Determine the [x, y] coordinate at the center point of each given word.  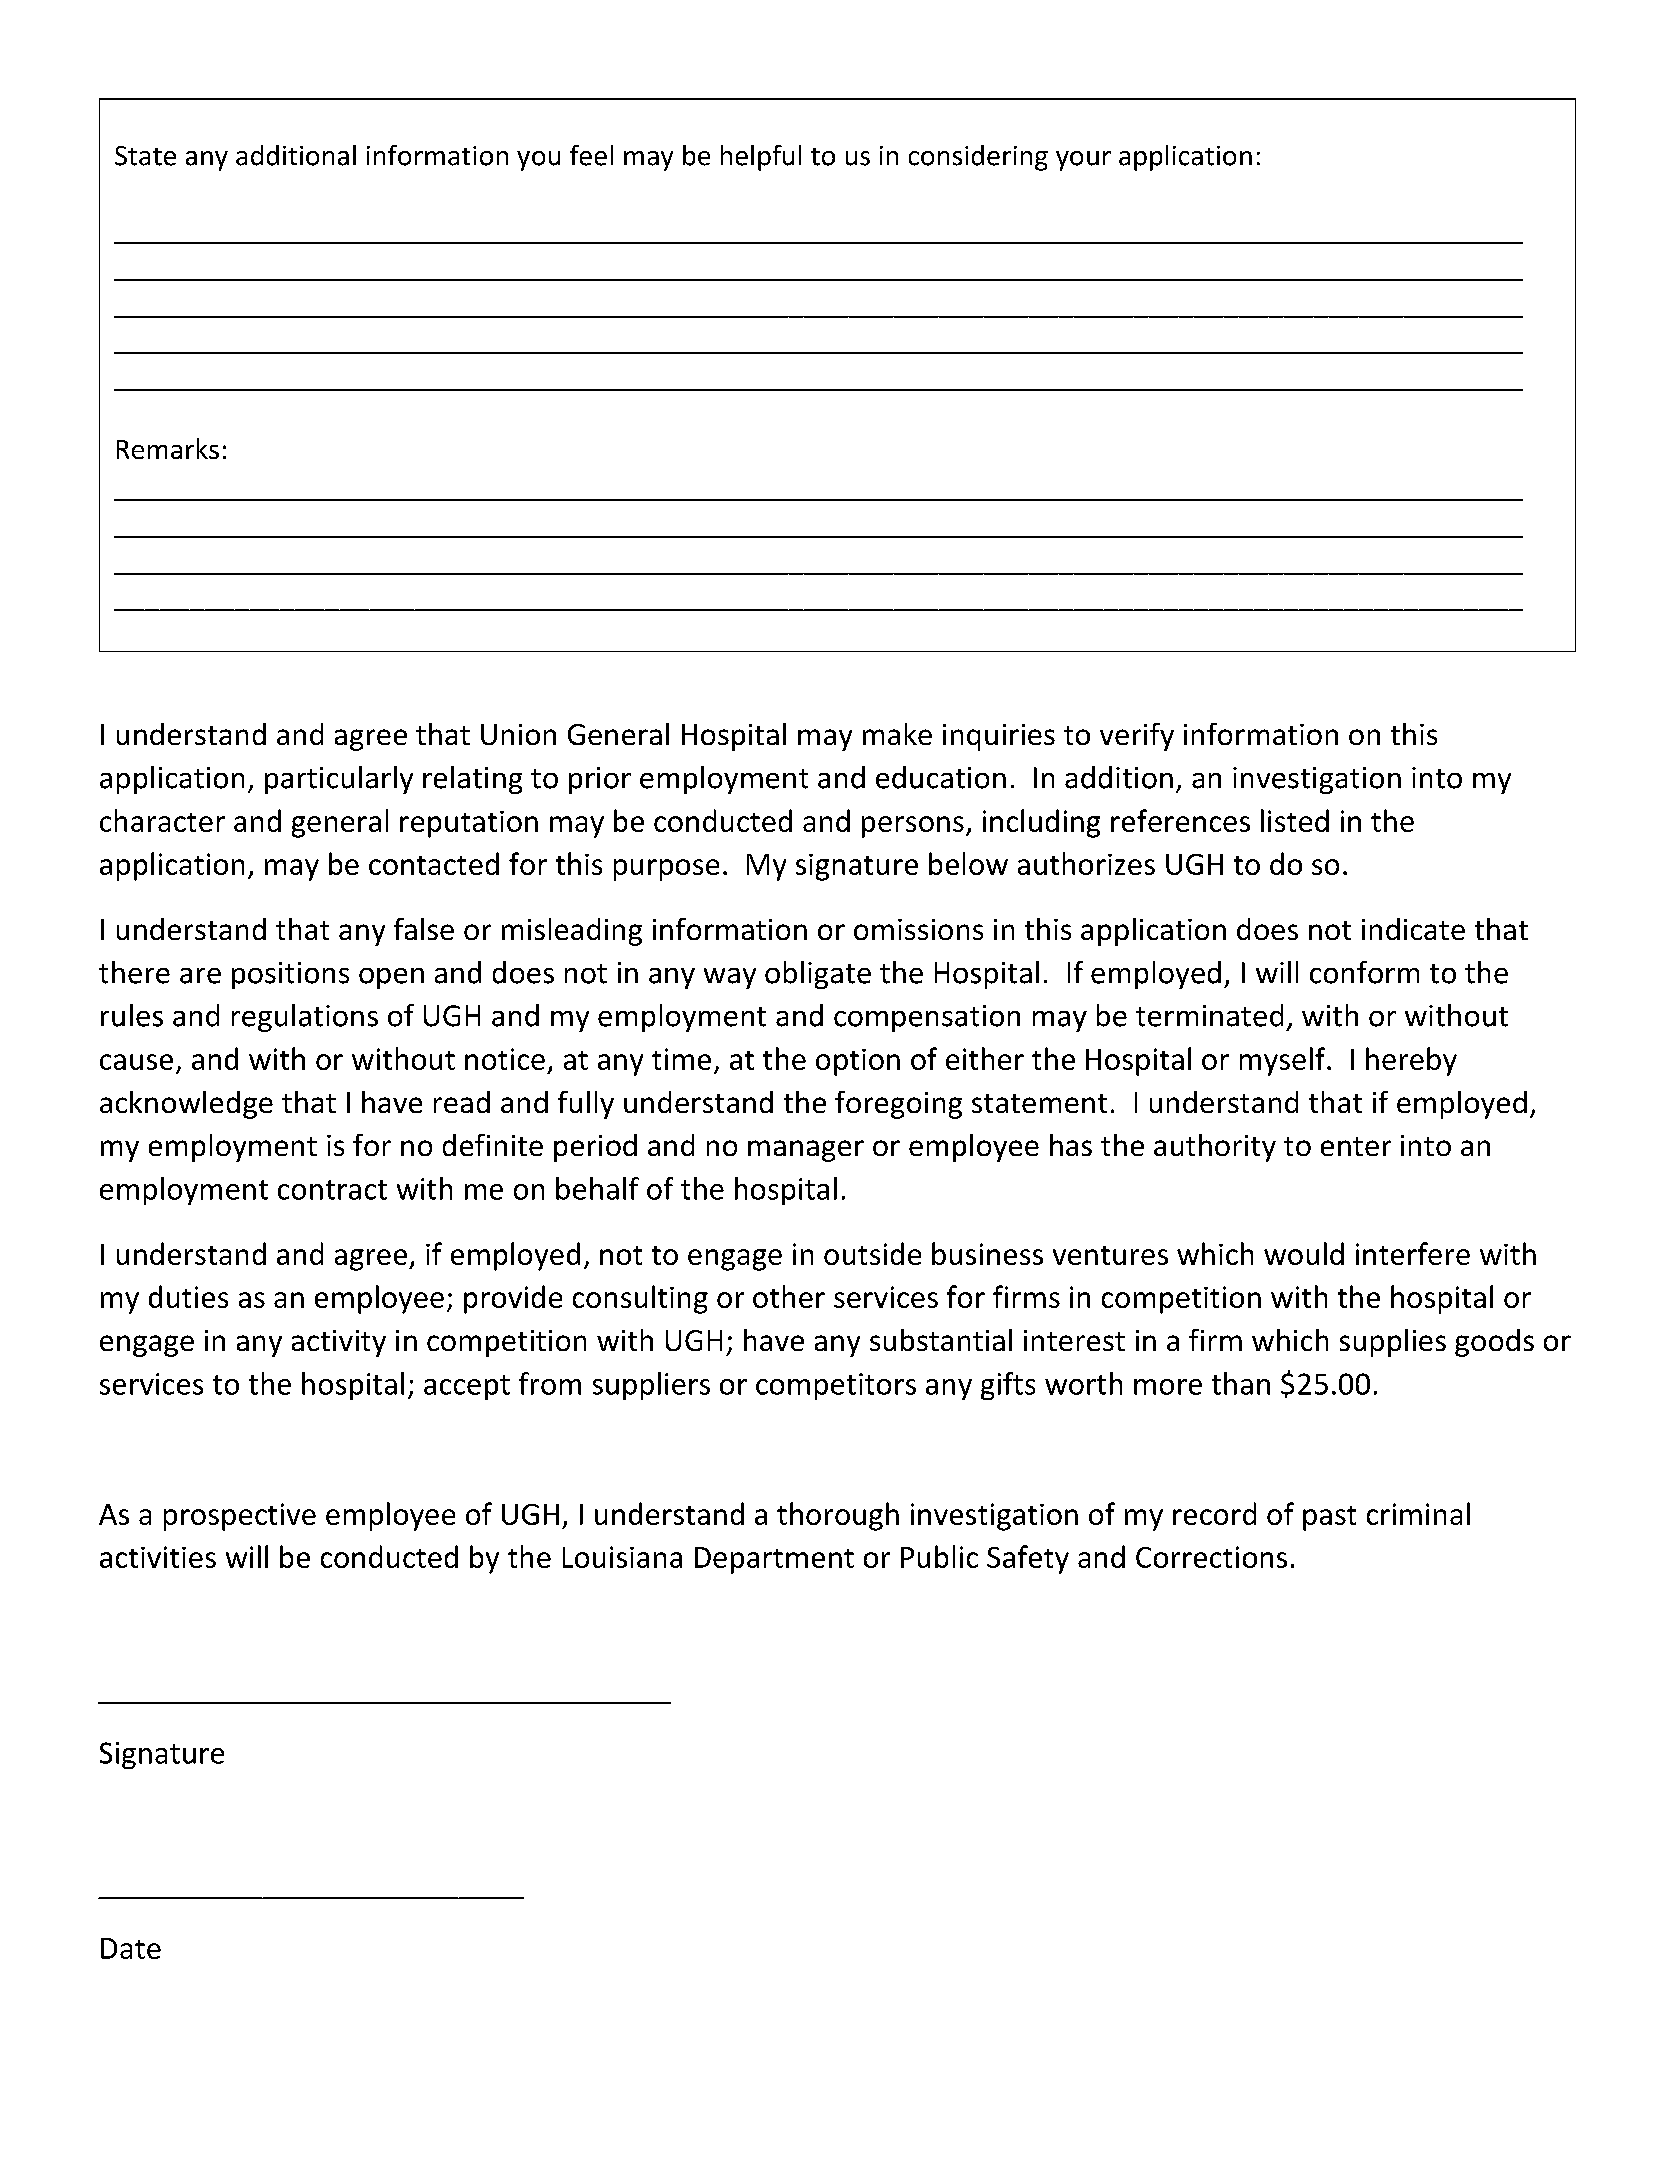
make [897, 734]
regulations [305, 1018]
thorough [838, 1516]
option [858, 1062]
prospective [240, 1517]
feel [591, 155]
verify [1137, 737]
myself [1284, 1061]
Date [131, 1948]
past [1329, 1518]
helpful [761, 158]
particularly [339, 780]
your [1083, 161]
